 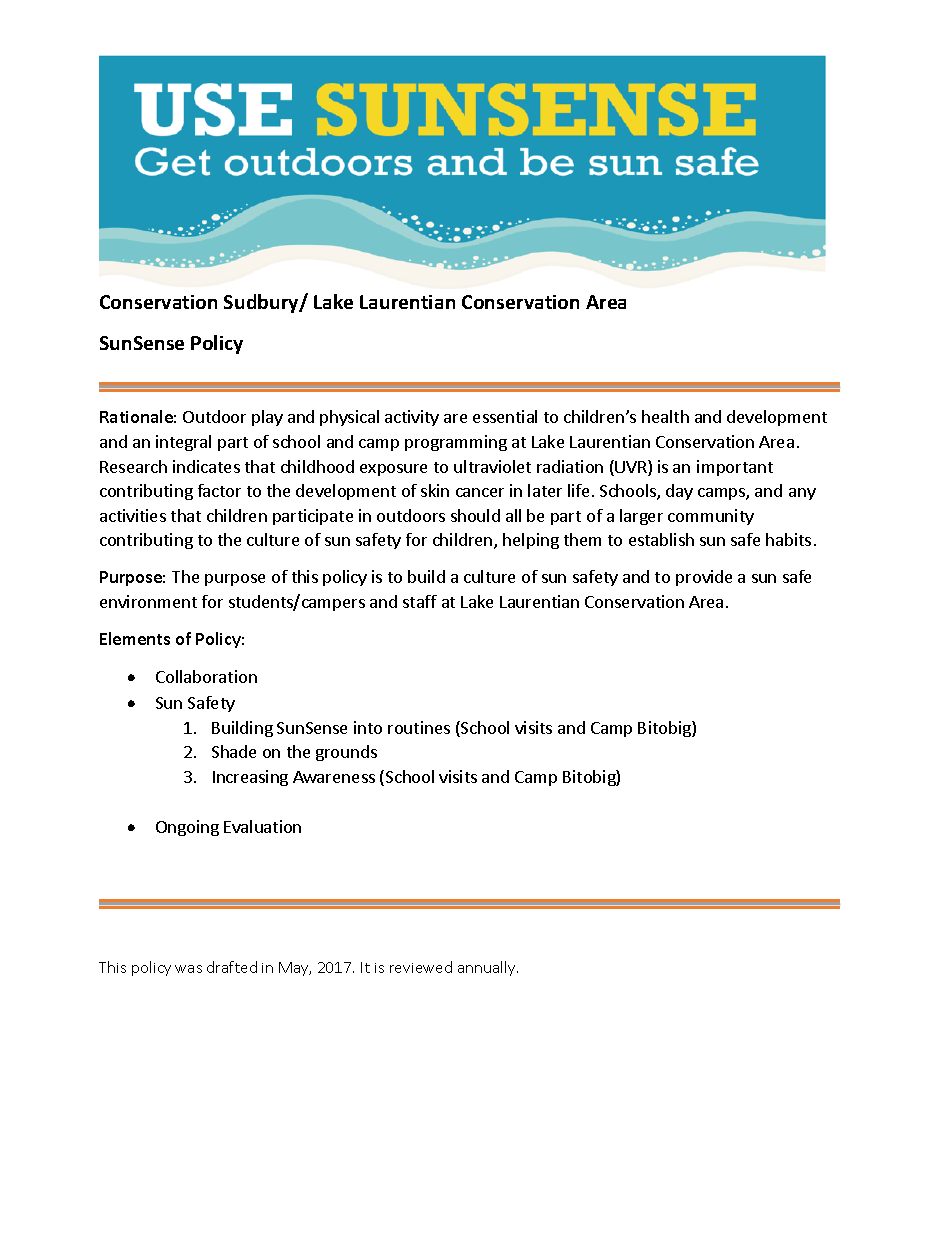 I want to click on annually, so click(x=488, y=968).
